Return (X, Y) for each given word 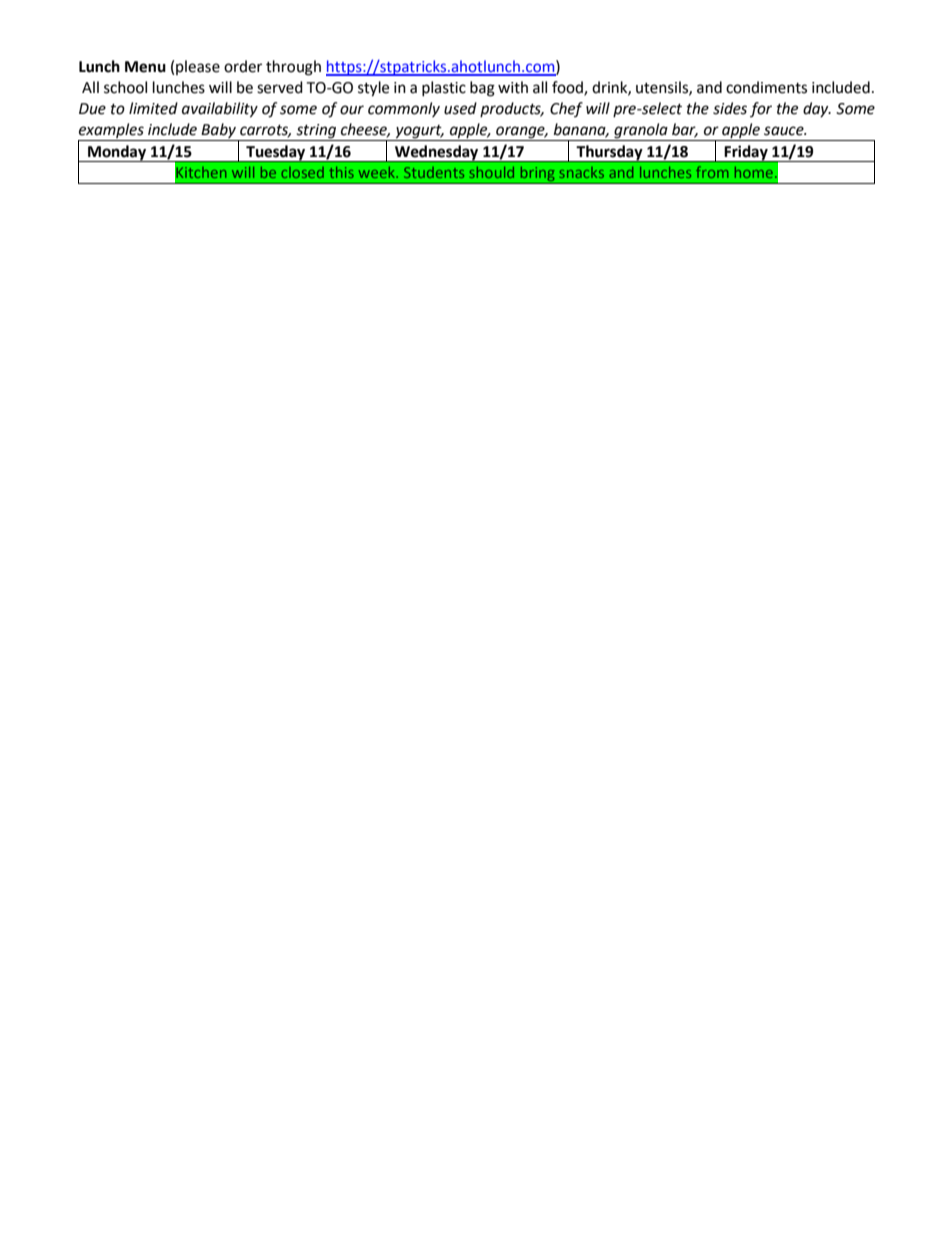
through (293, 68)
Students (434, 172)
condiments (766, 87)
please (198, 67)
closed (302, 172)
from (712, 172)
